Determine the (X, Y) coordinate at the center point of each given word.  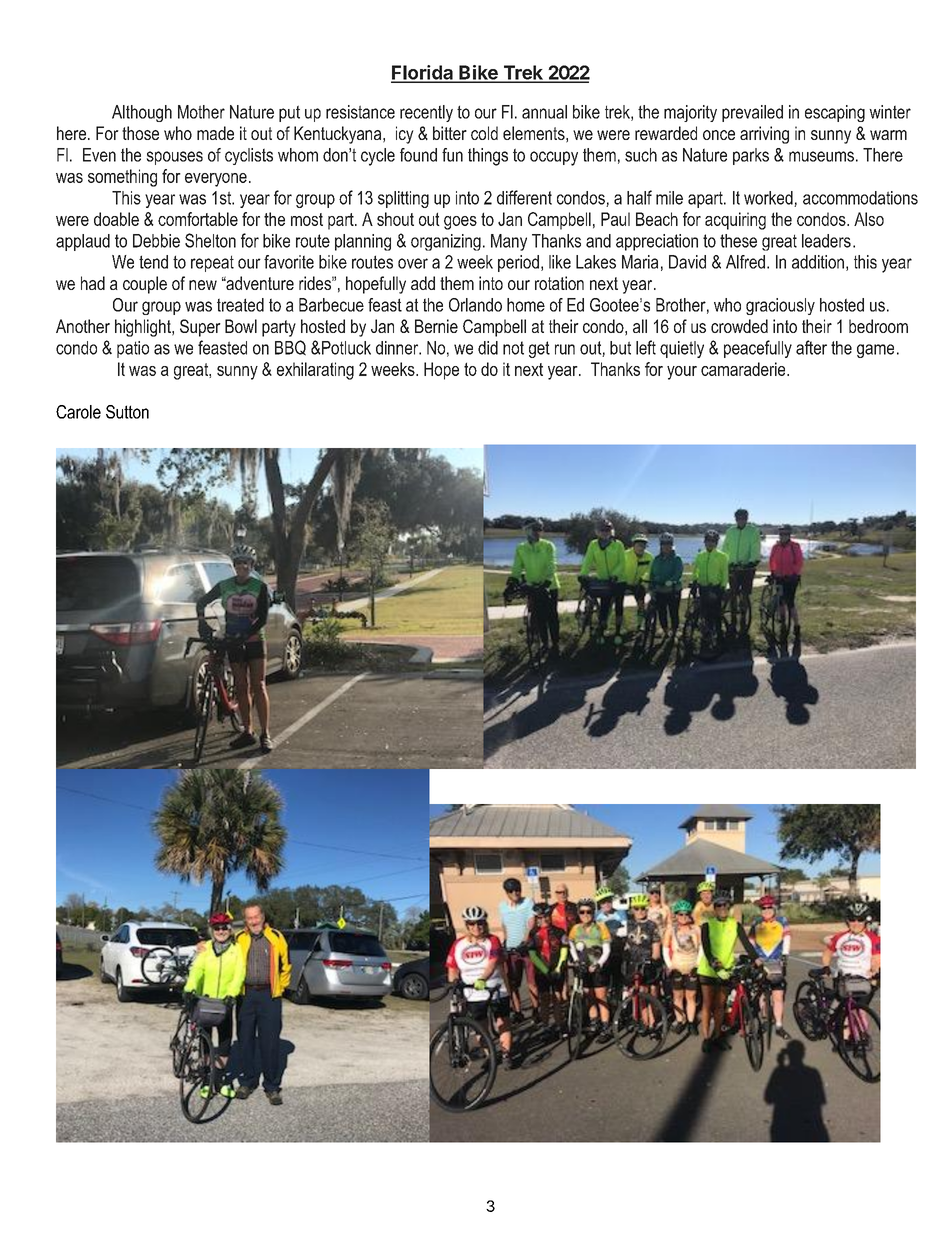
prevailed (752, 113)
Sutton (127, 412)
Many (509, 242)
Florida (423, 73)
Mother (201, 112)
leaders (826, 241)
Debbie (156, 241)
